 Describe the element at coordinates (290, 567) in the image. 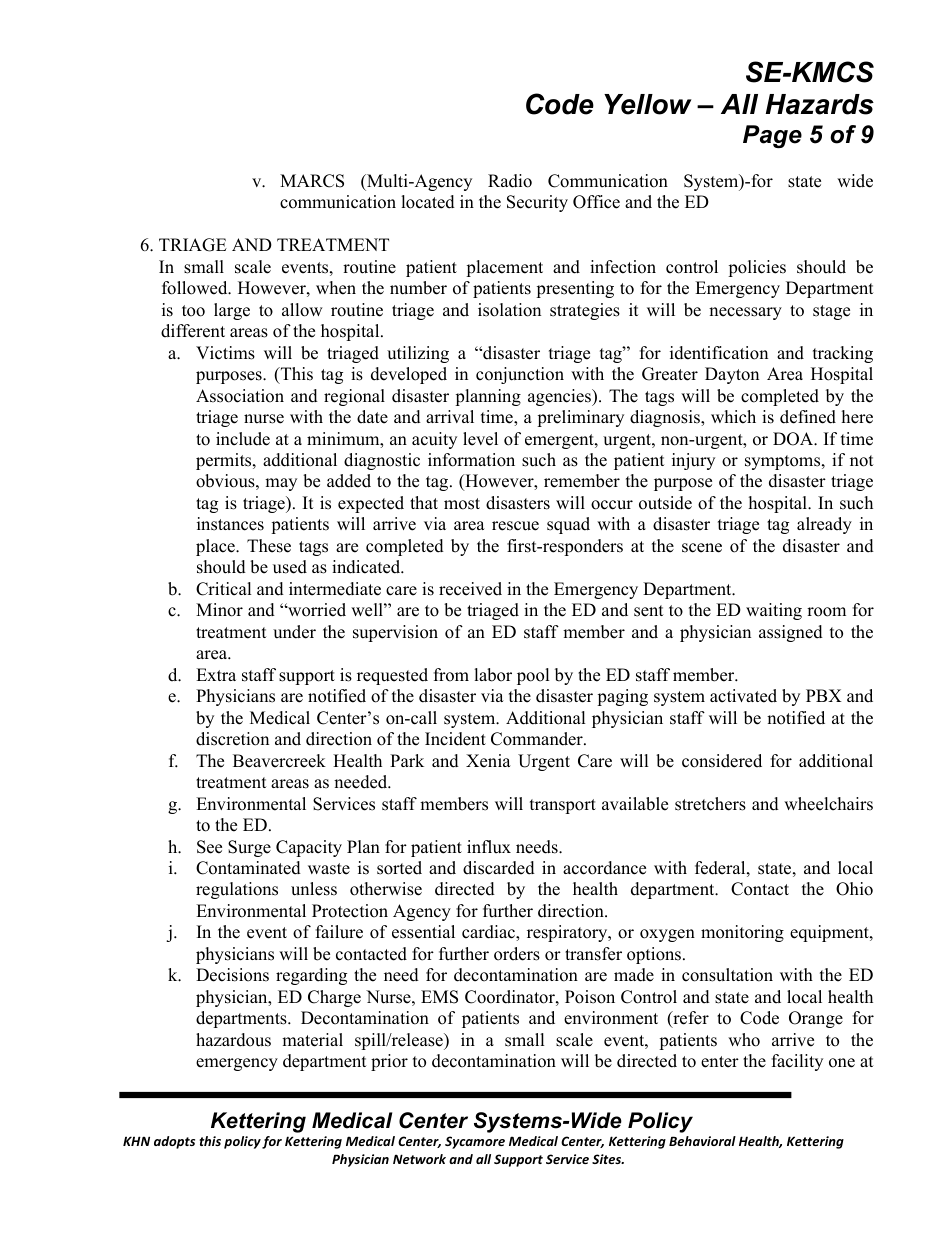

I see `used` at that location.
